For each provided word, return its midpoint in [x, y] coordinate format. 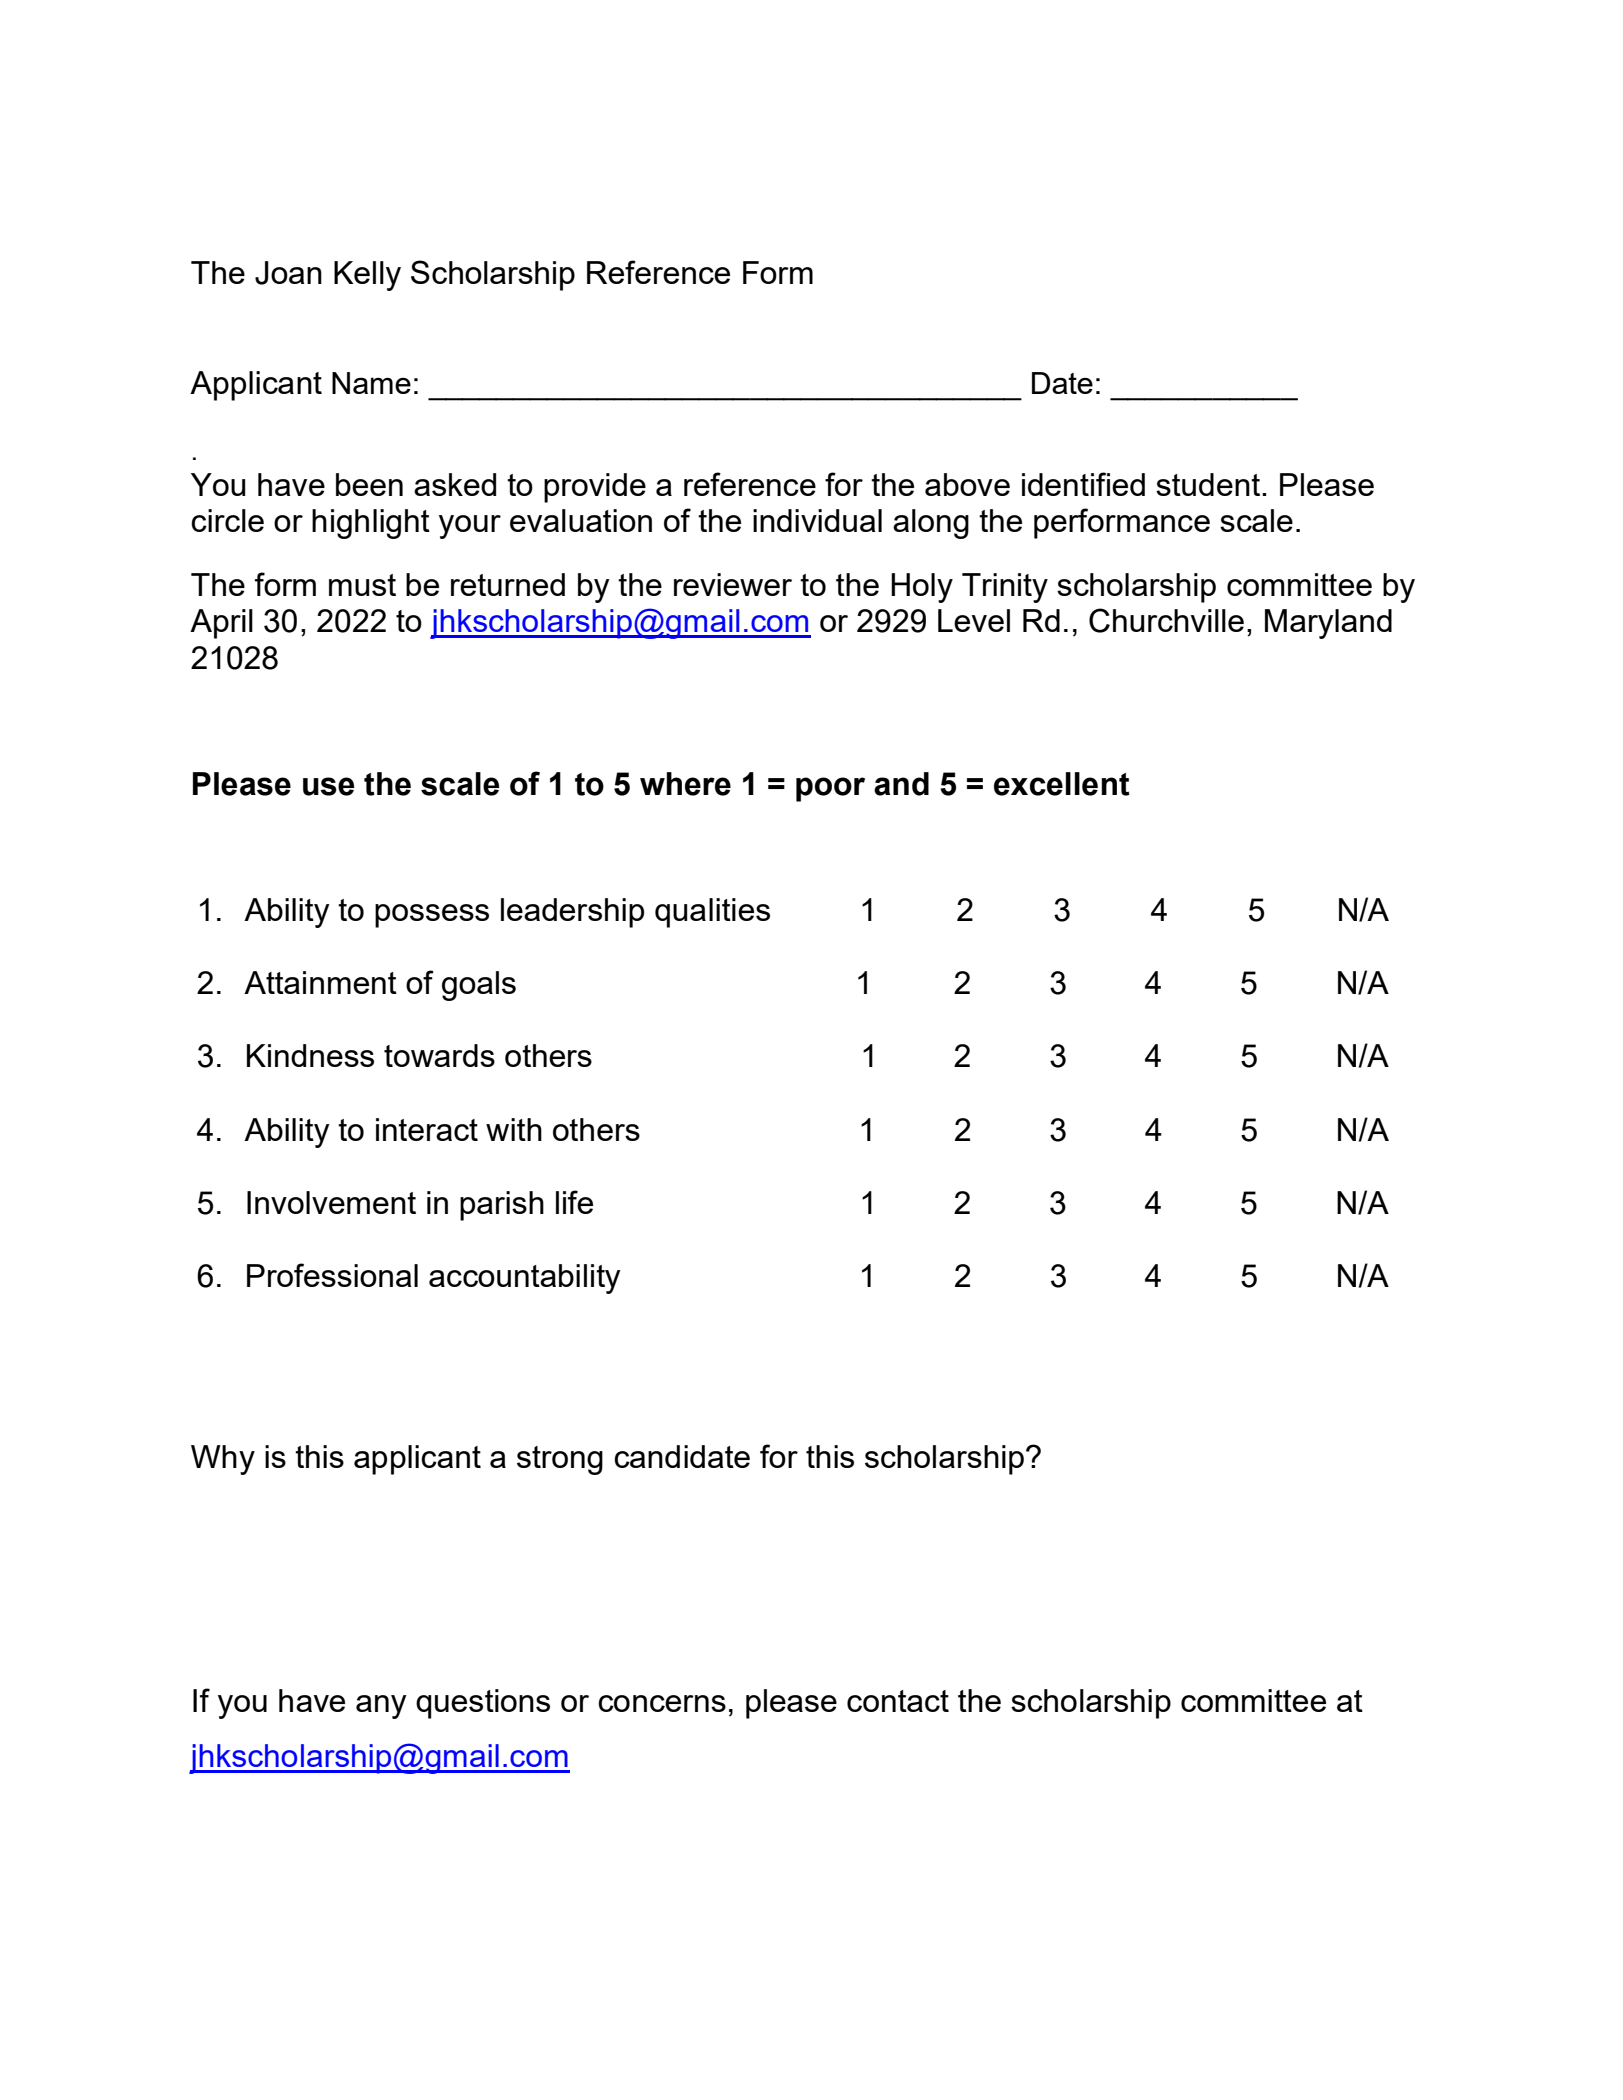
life [574, 1202]
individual [817, 520]
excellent [1062, 784]
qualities [712, 913]
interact [427, 1129]
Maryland [1328, 624]
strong [560, 1460]
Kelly [367, 276]
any [381, 1707]
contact [898, 1701]
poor [830, 789]
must [362, 585]
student [1209, 484]
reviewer [733, 584]
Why [223, 1460]
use [328, 786]
